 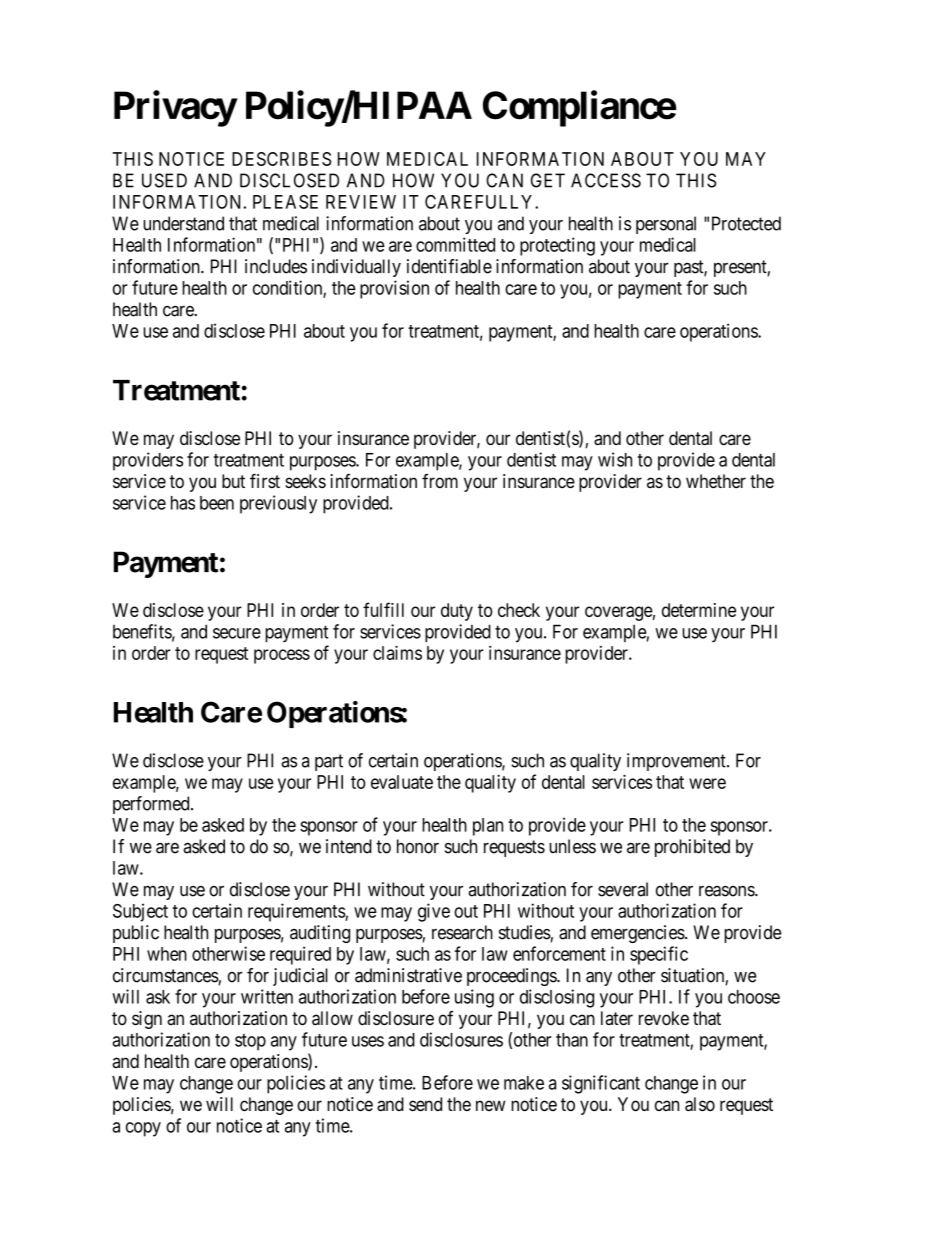 What do you see at coordinates (455, 244) in the screenshot?
I see `committed` at bounding box center [455, 244].
